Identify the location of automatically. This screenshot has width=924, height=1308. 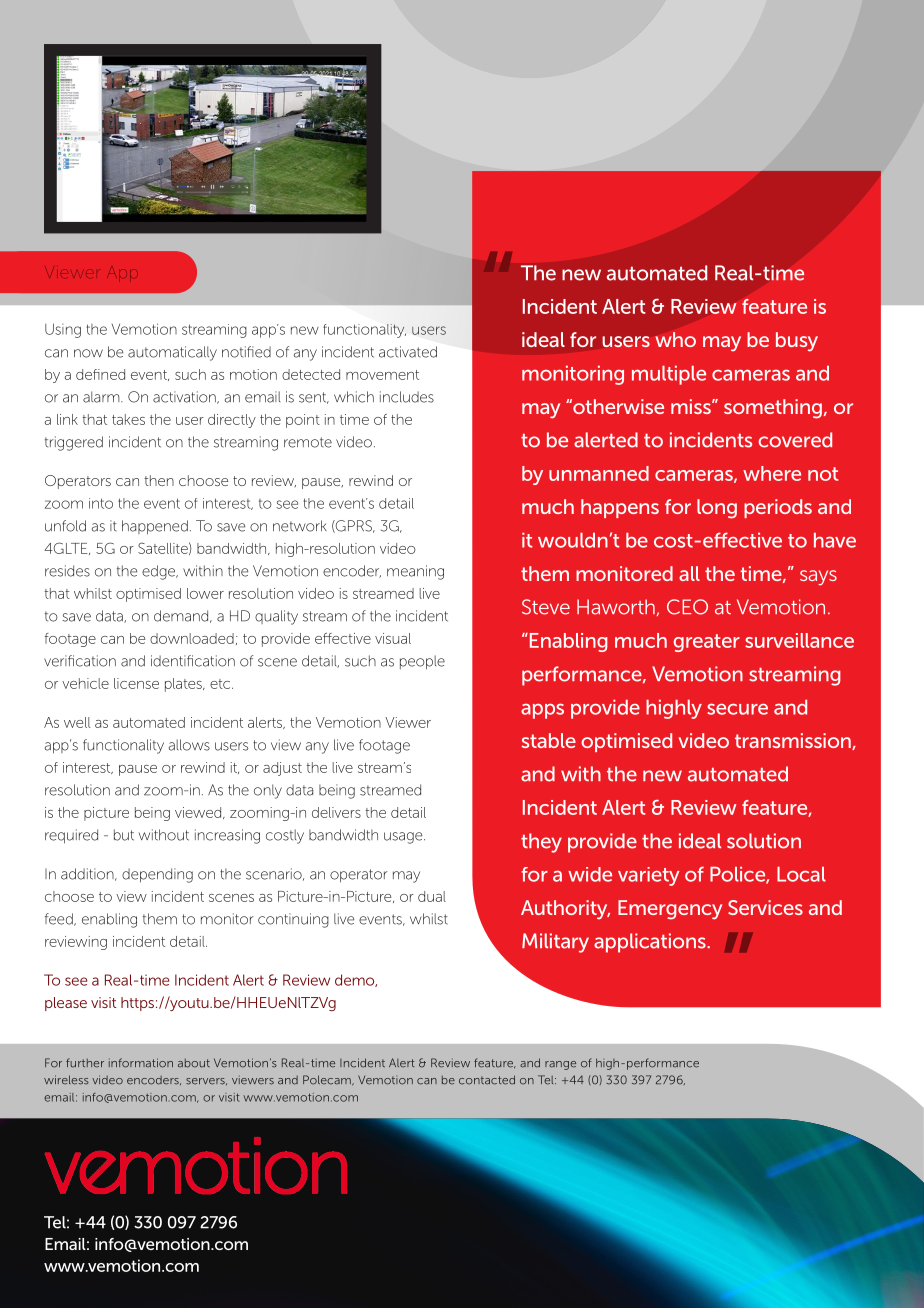
(172, 353).
